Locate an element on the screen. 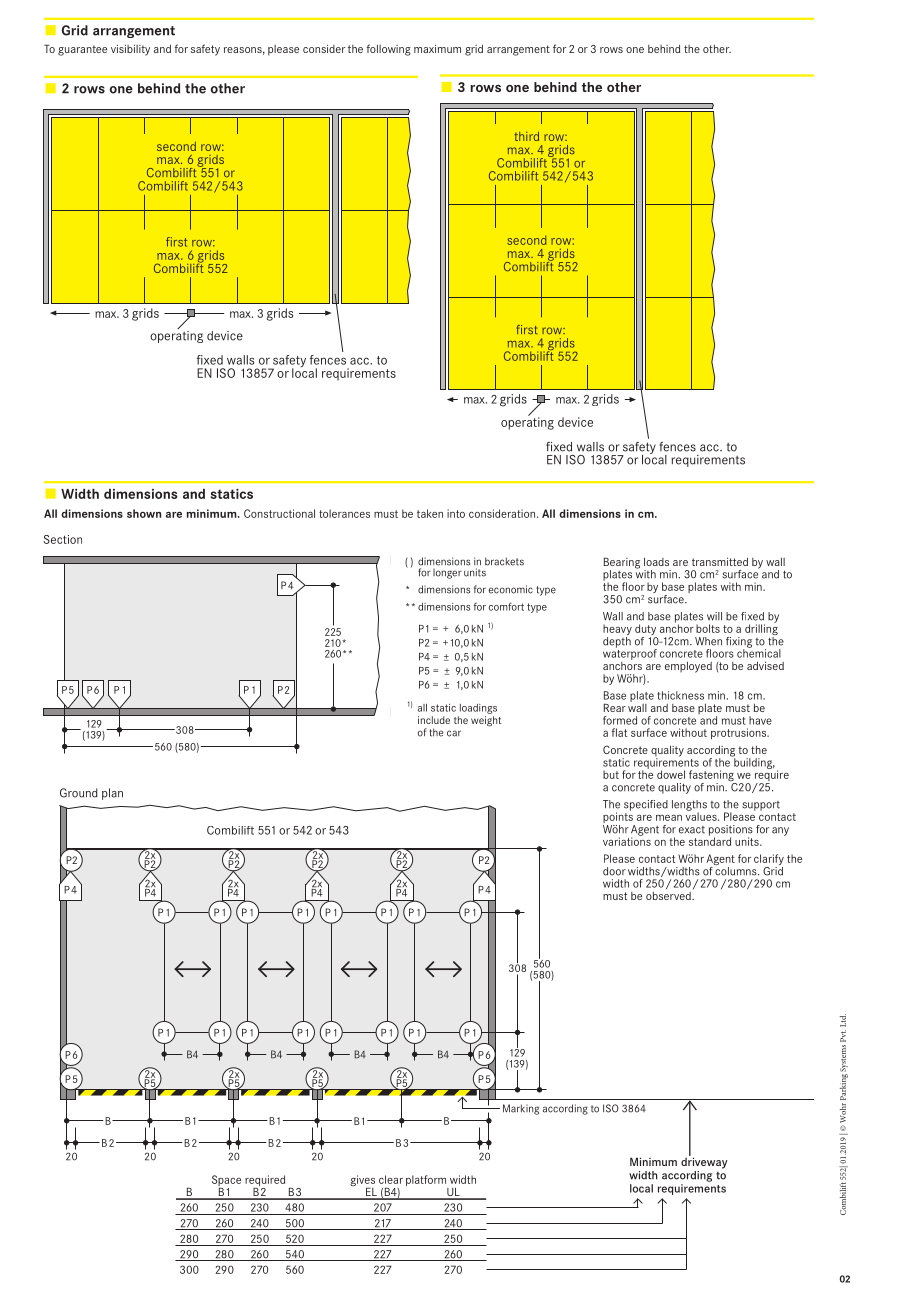 Image resolution: width=924 pixels, height=1308 pixels. will is located at coordinates (714, 616).
